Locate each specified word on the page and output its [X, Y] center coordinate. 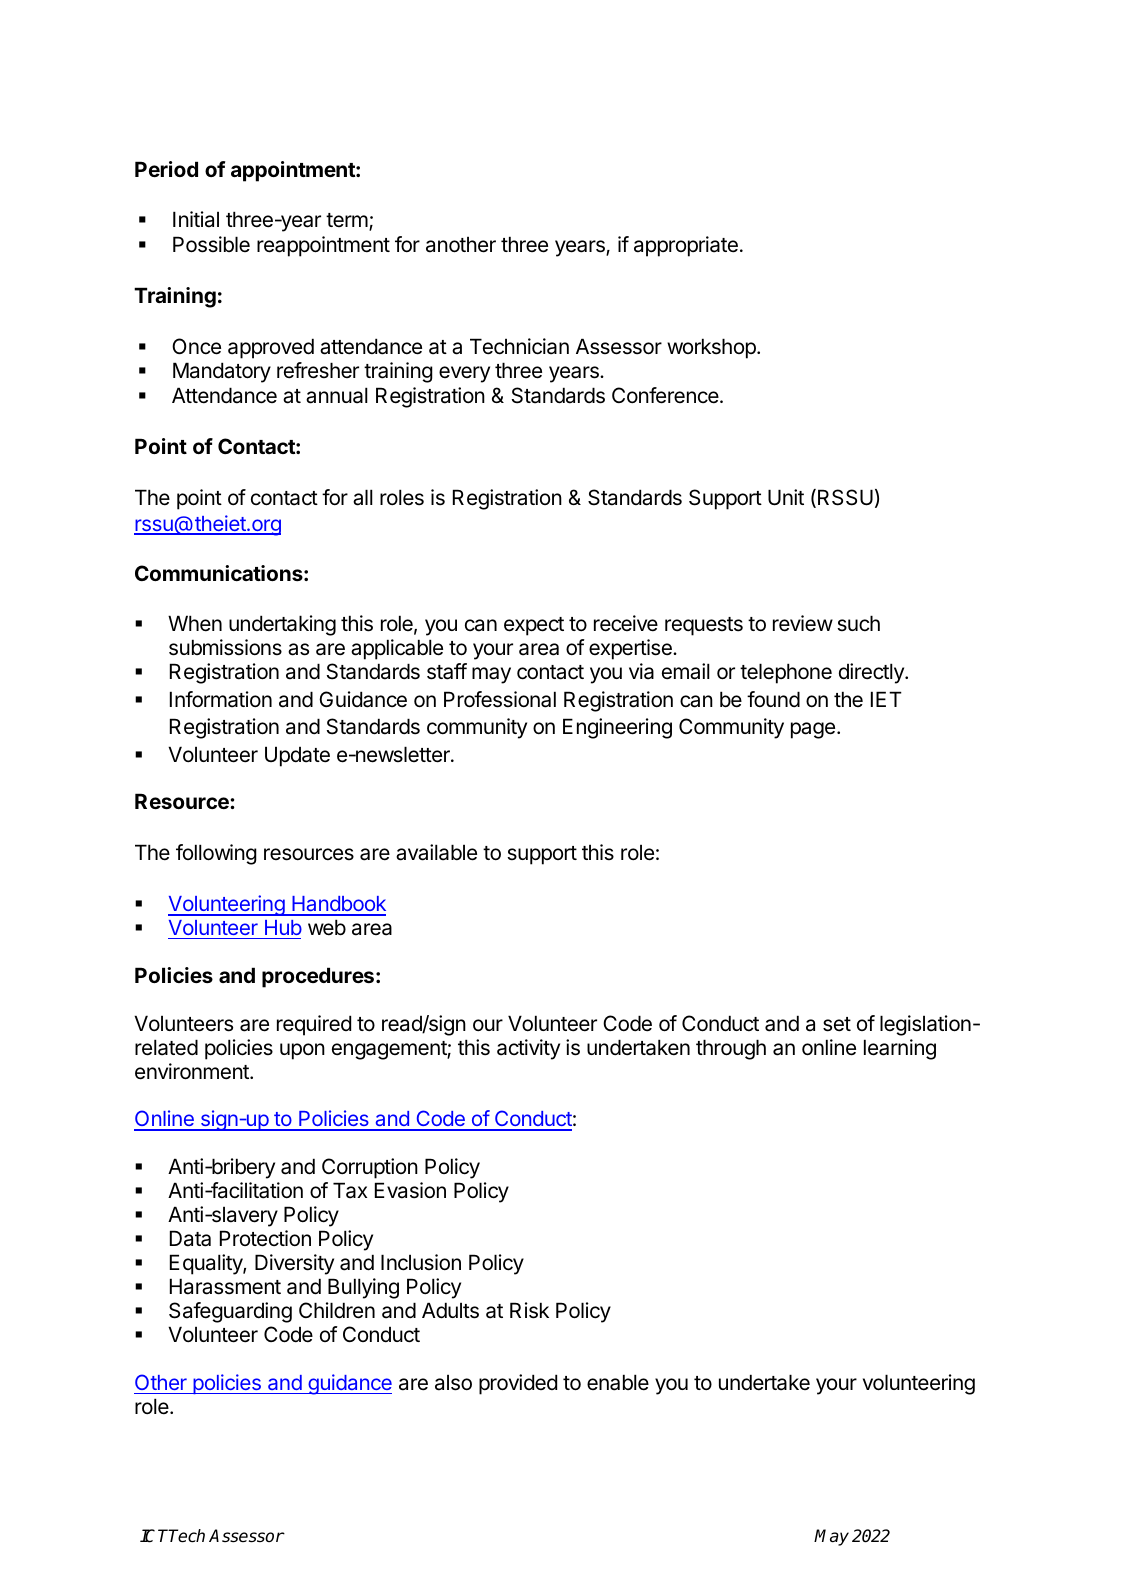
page [813, 730]
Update [297, 756]
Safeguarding [230, 1312]
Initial [196, 219]
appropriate [686, 246]
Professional [500, 699]
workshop [712, 348]
